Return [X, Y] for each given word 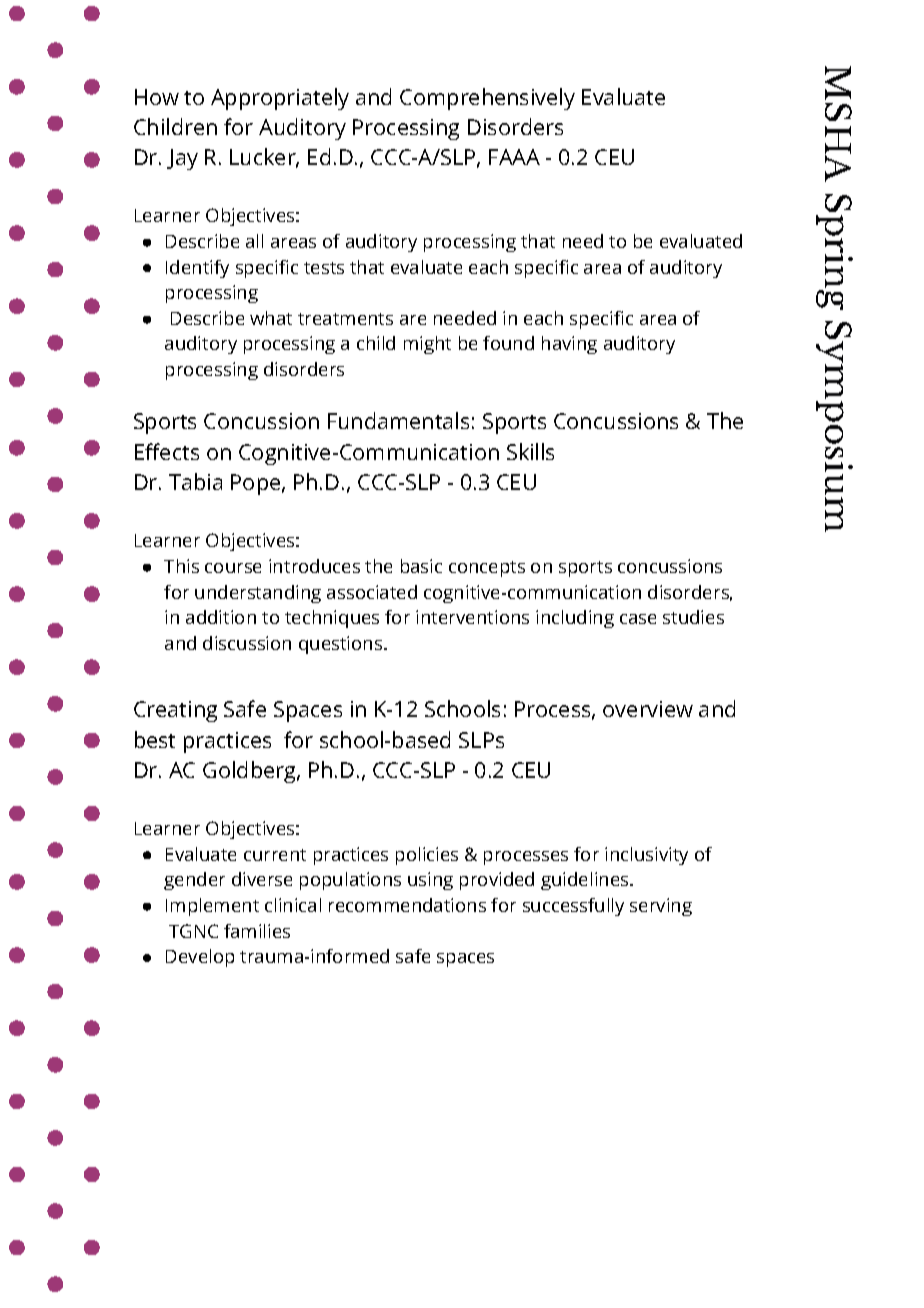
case [638, 619]
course [233, 568]
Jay [182, 159]
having [569, 345]
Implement [212, 907]
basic [421, 566]
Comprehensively [487, 99]
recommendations [407, 905]
